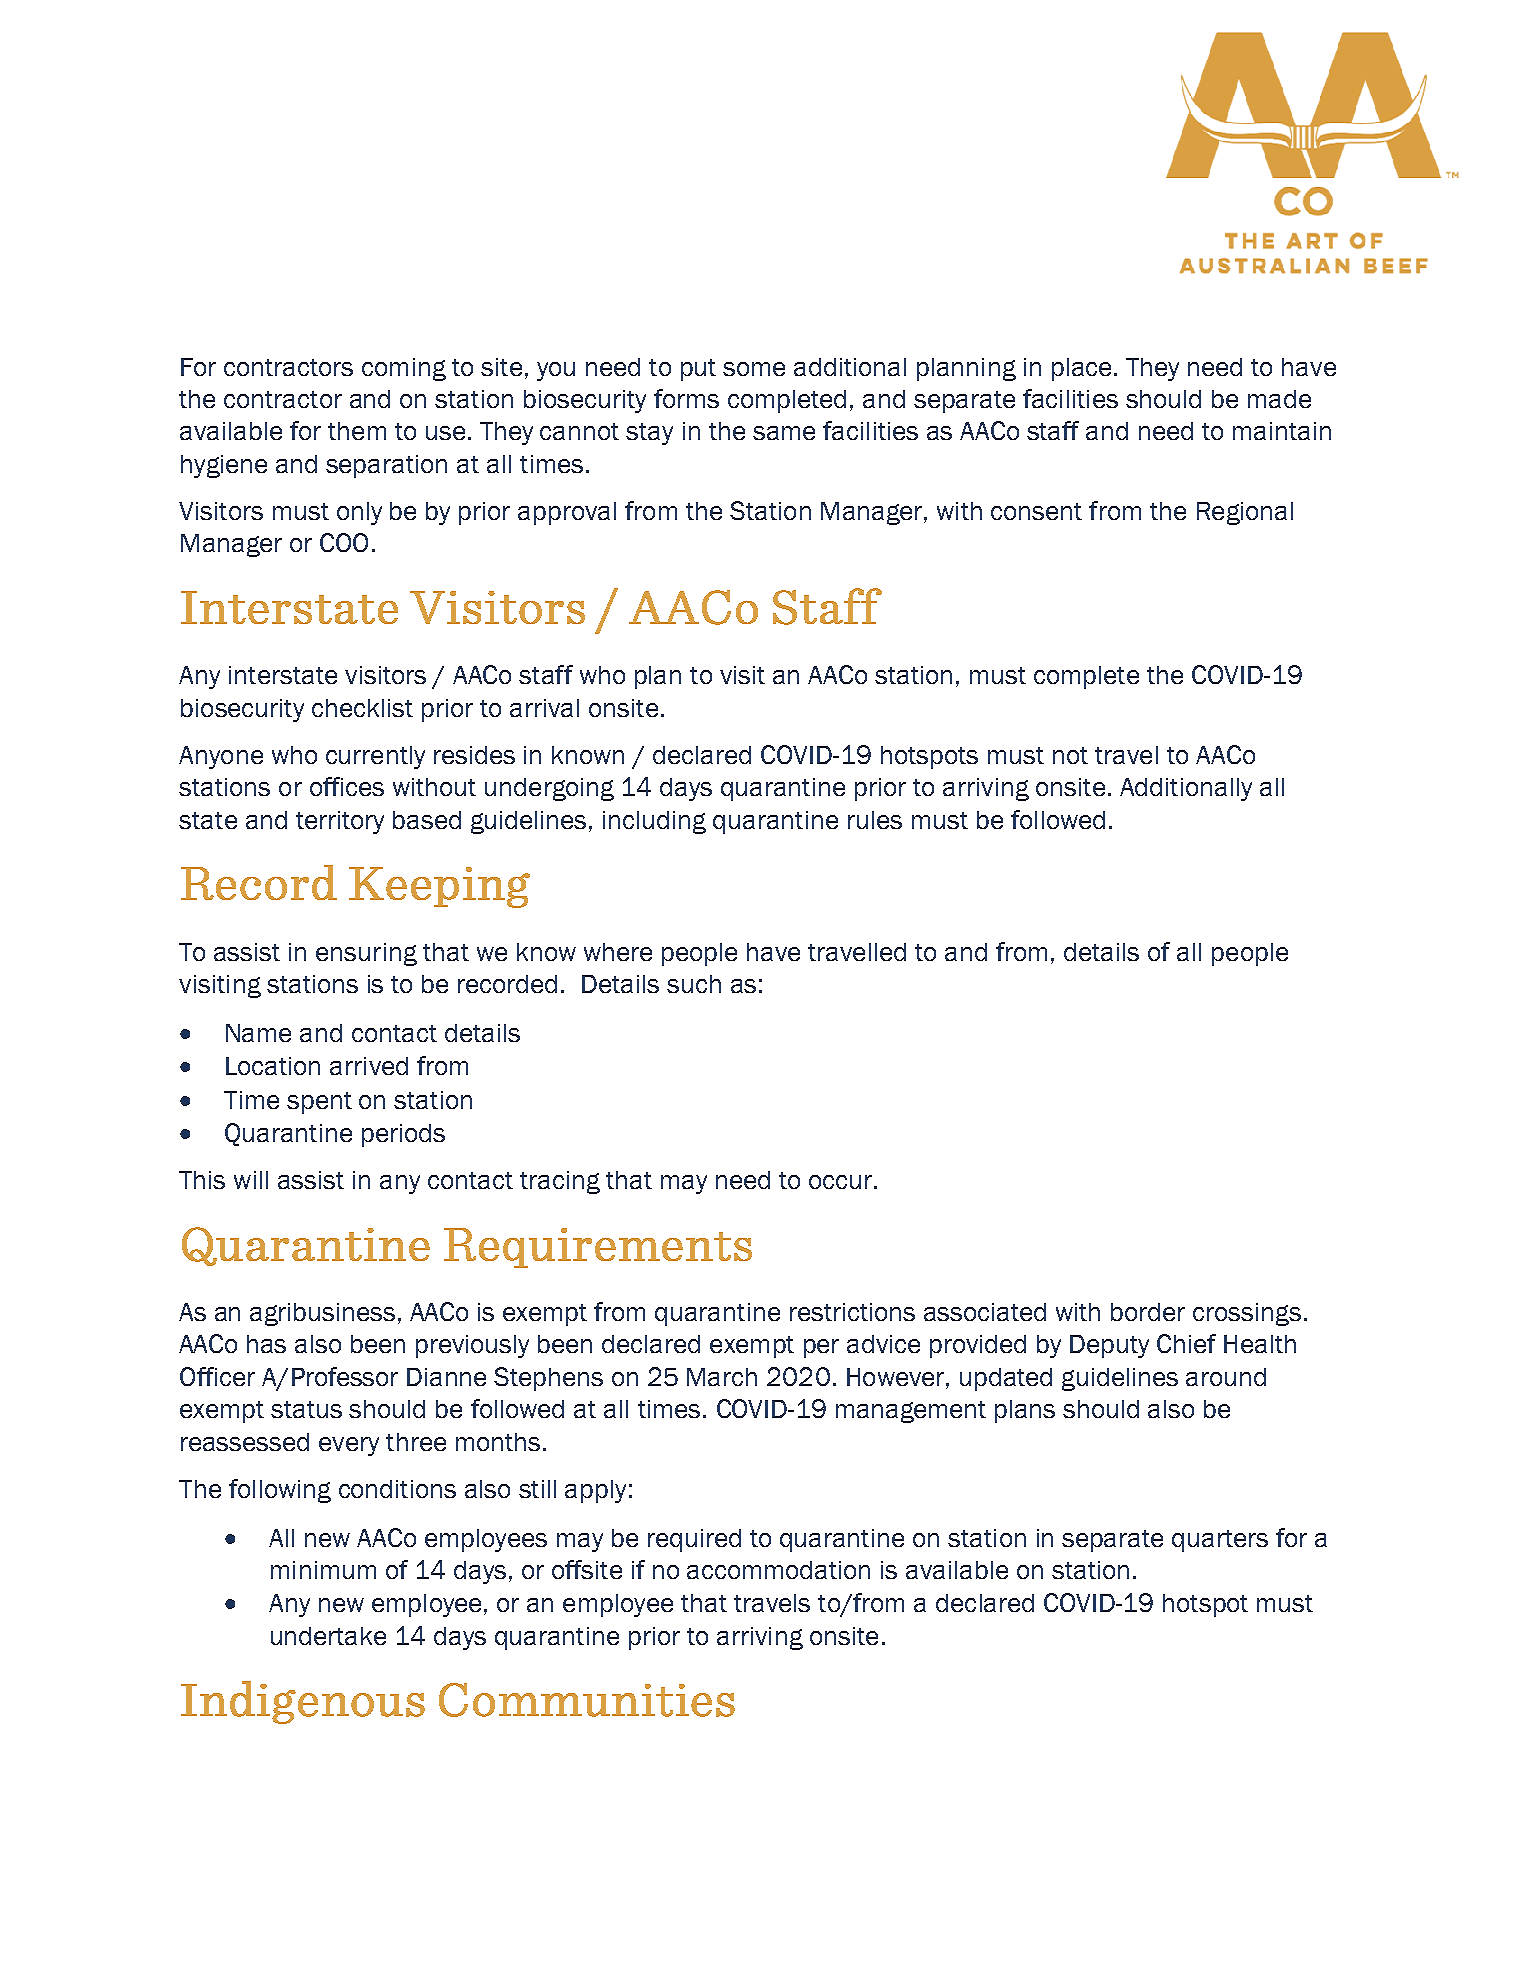 This document has width=1524, height=1973. I want to click on ensuring, so click(366, 954).
